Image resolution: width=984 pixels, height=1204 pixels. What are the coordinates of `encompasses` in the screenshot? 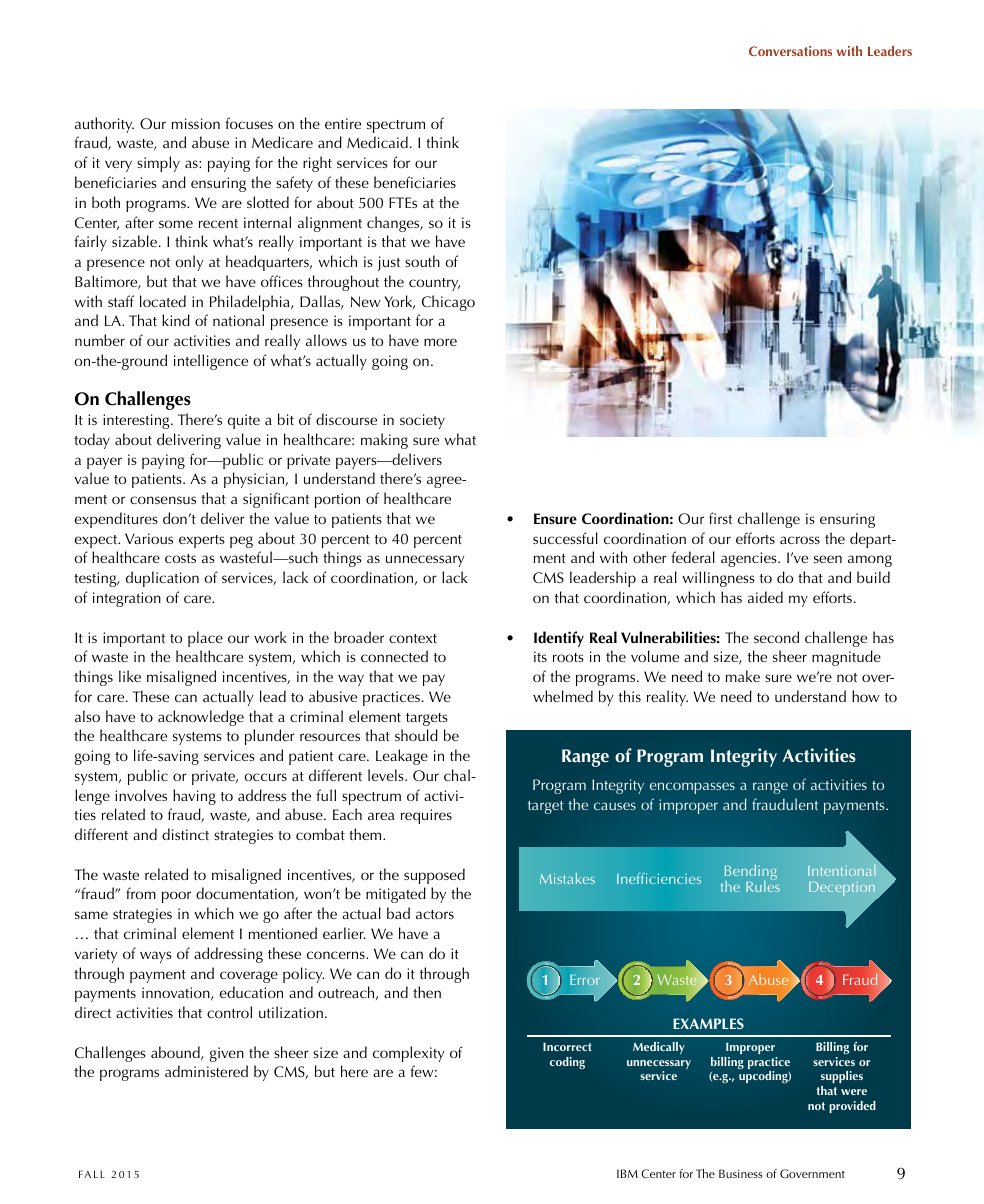 It's located at (692, 788).
